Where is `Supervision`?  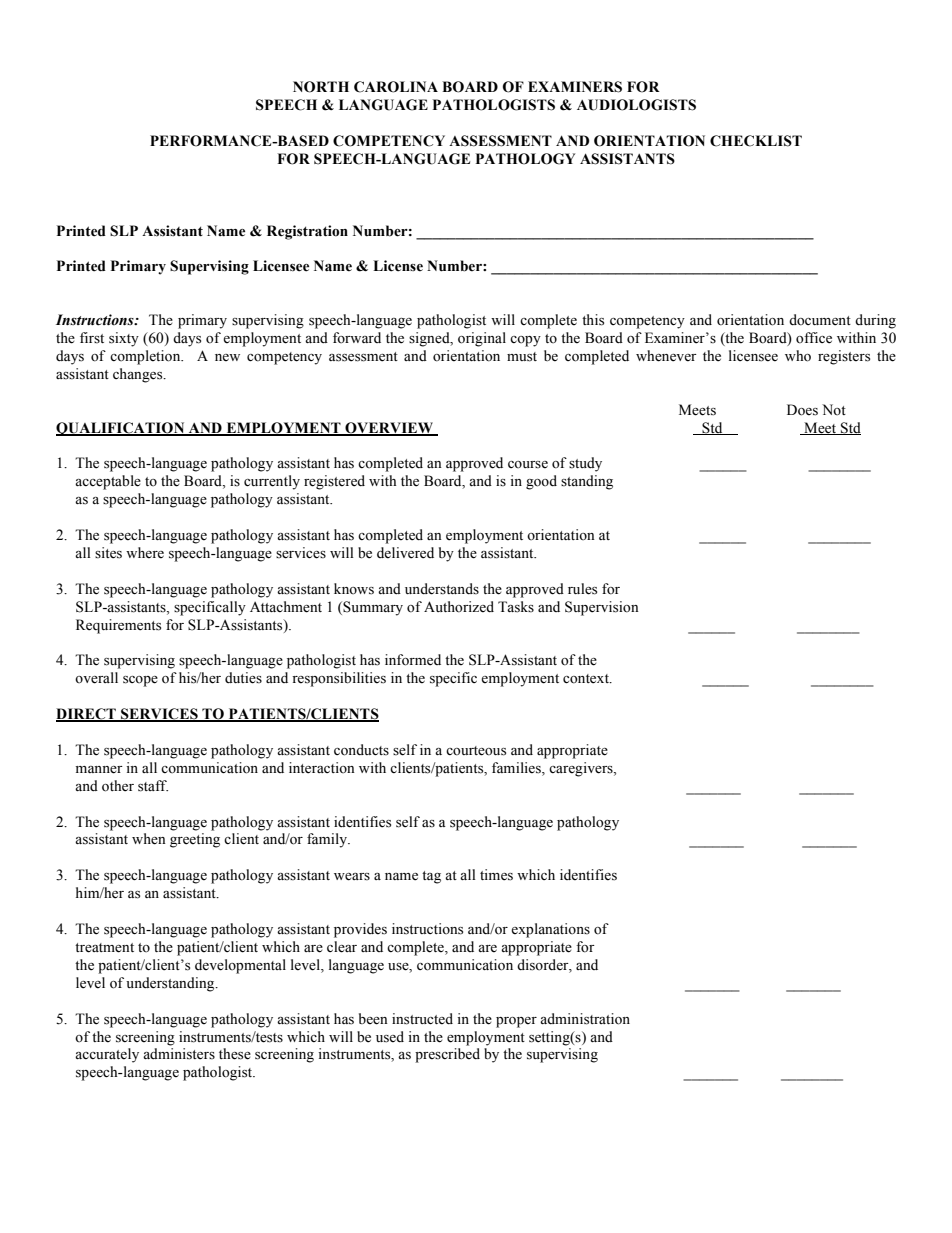
Supervision is located at coordinates (602, 608).
